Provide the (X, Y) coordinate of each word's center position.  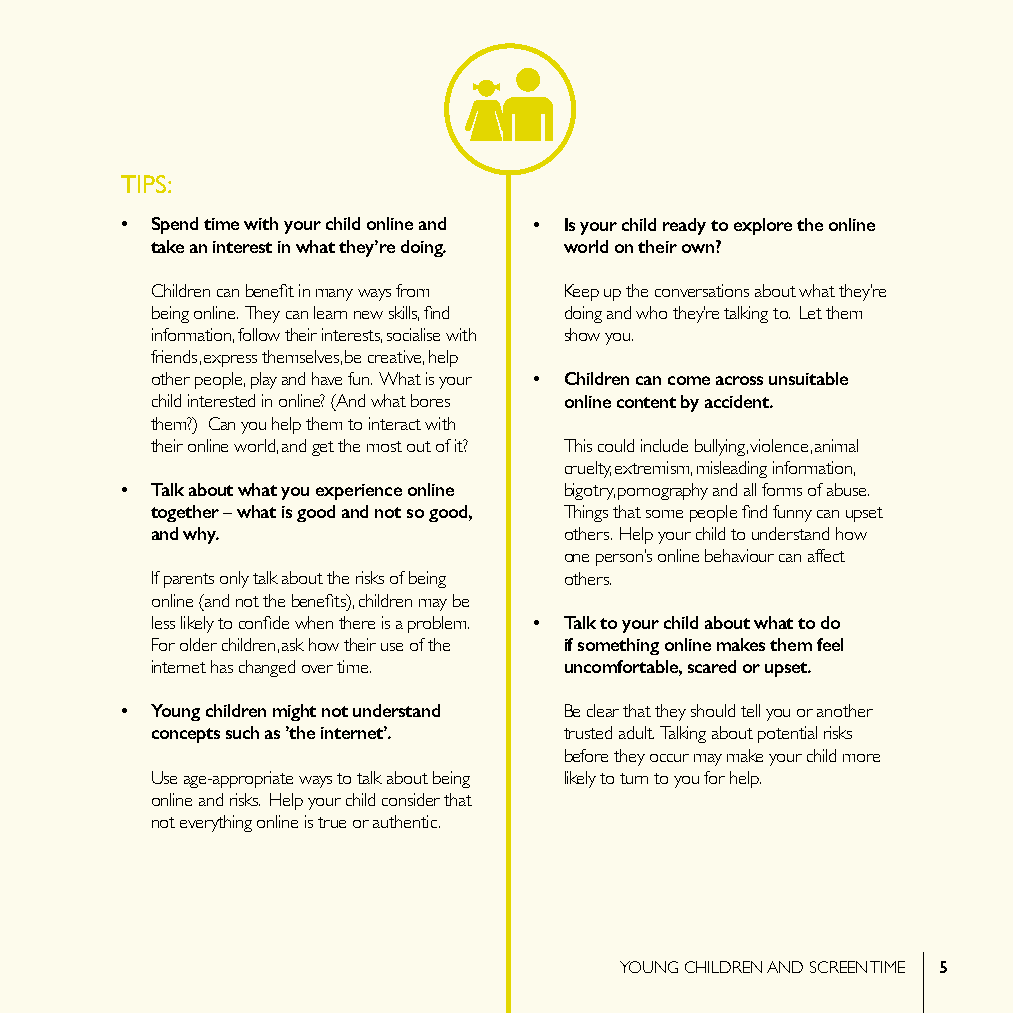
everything (216, 823)
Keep (582, 292)
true (332, 822)
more (861, 758)
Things (586, 513)
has (222, 666)
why (201, 535)
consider (411, 799)
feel (830, 644)
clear (603, 710)
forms (782, 489)
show (582, 334)
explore (763, 226)
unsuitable (808, 378)
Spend (175, 225)
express (230, 361)
